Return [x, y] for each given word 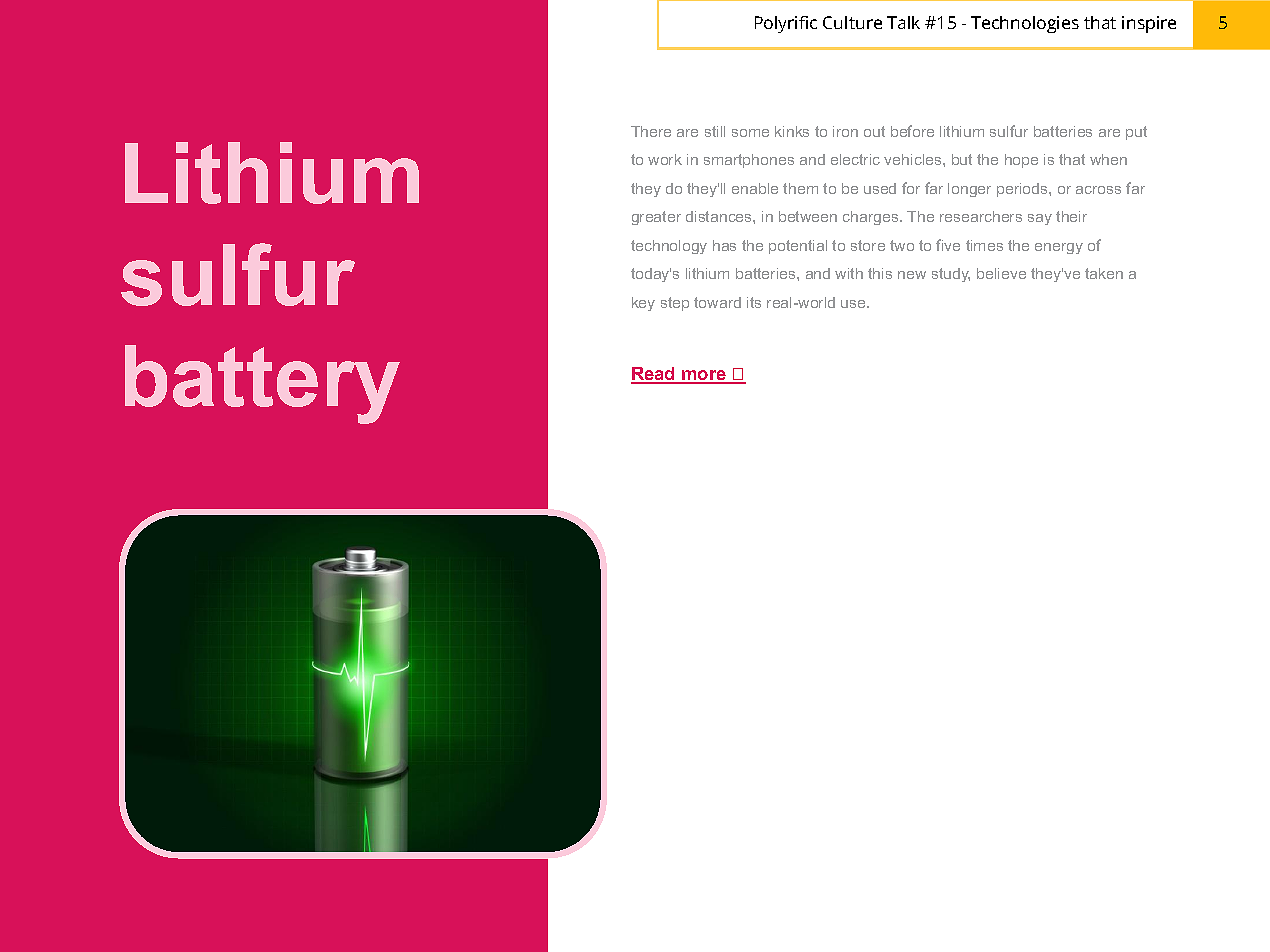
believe [1001, 273]
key [643, 304]
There [651, 131]
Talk [903, 22]
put [1136, 133]
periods [1023, 190]
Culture [852, 22]
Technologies [1025, 24]
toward [717, 302]
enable [755, 188]
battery [262, 384]
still [715, 131]
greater [656, 218]
